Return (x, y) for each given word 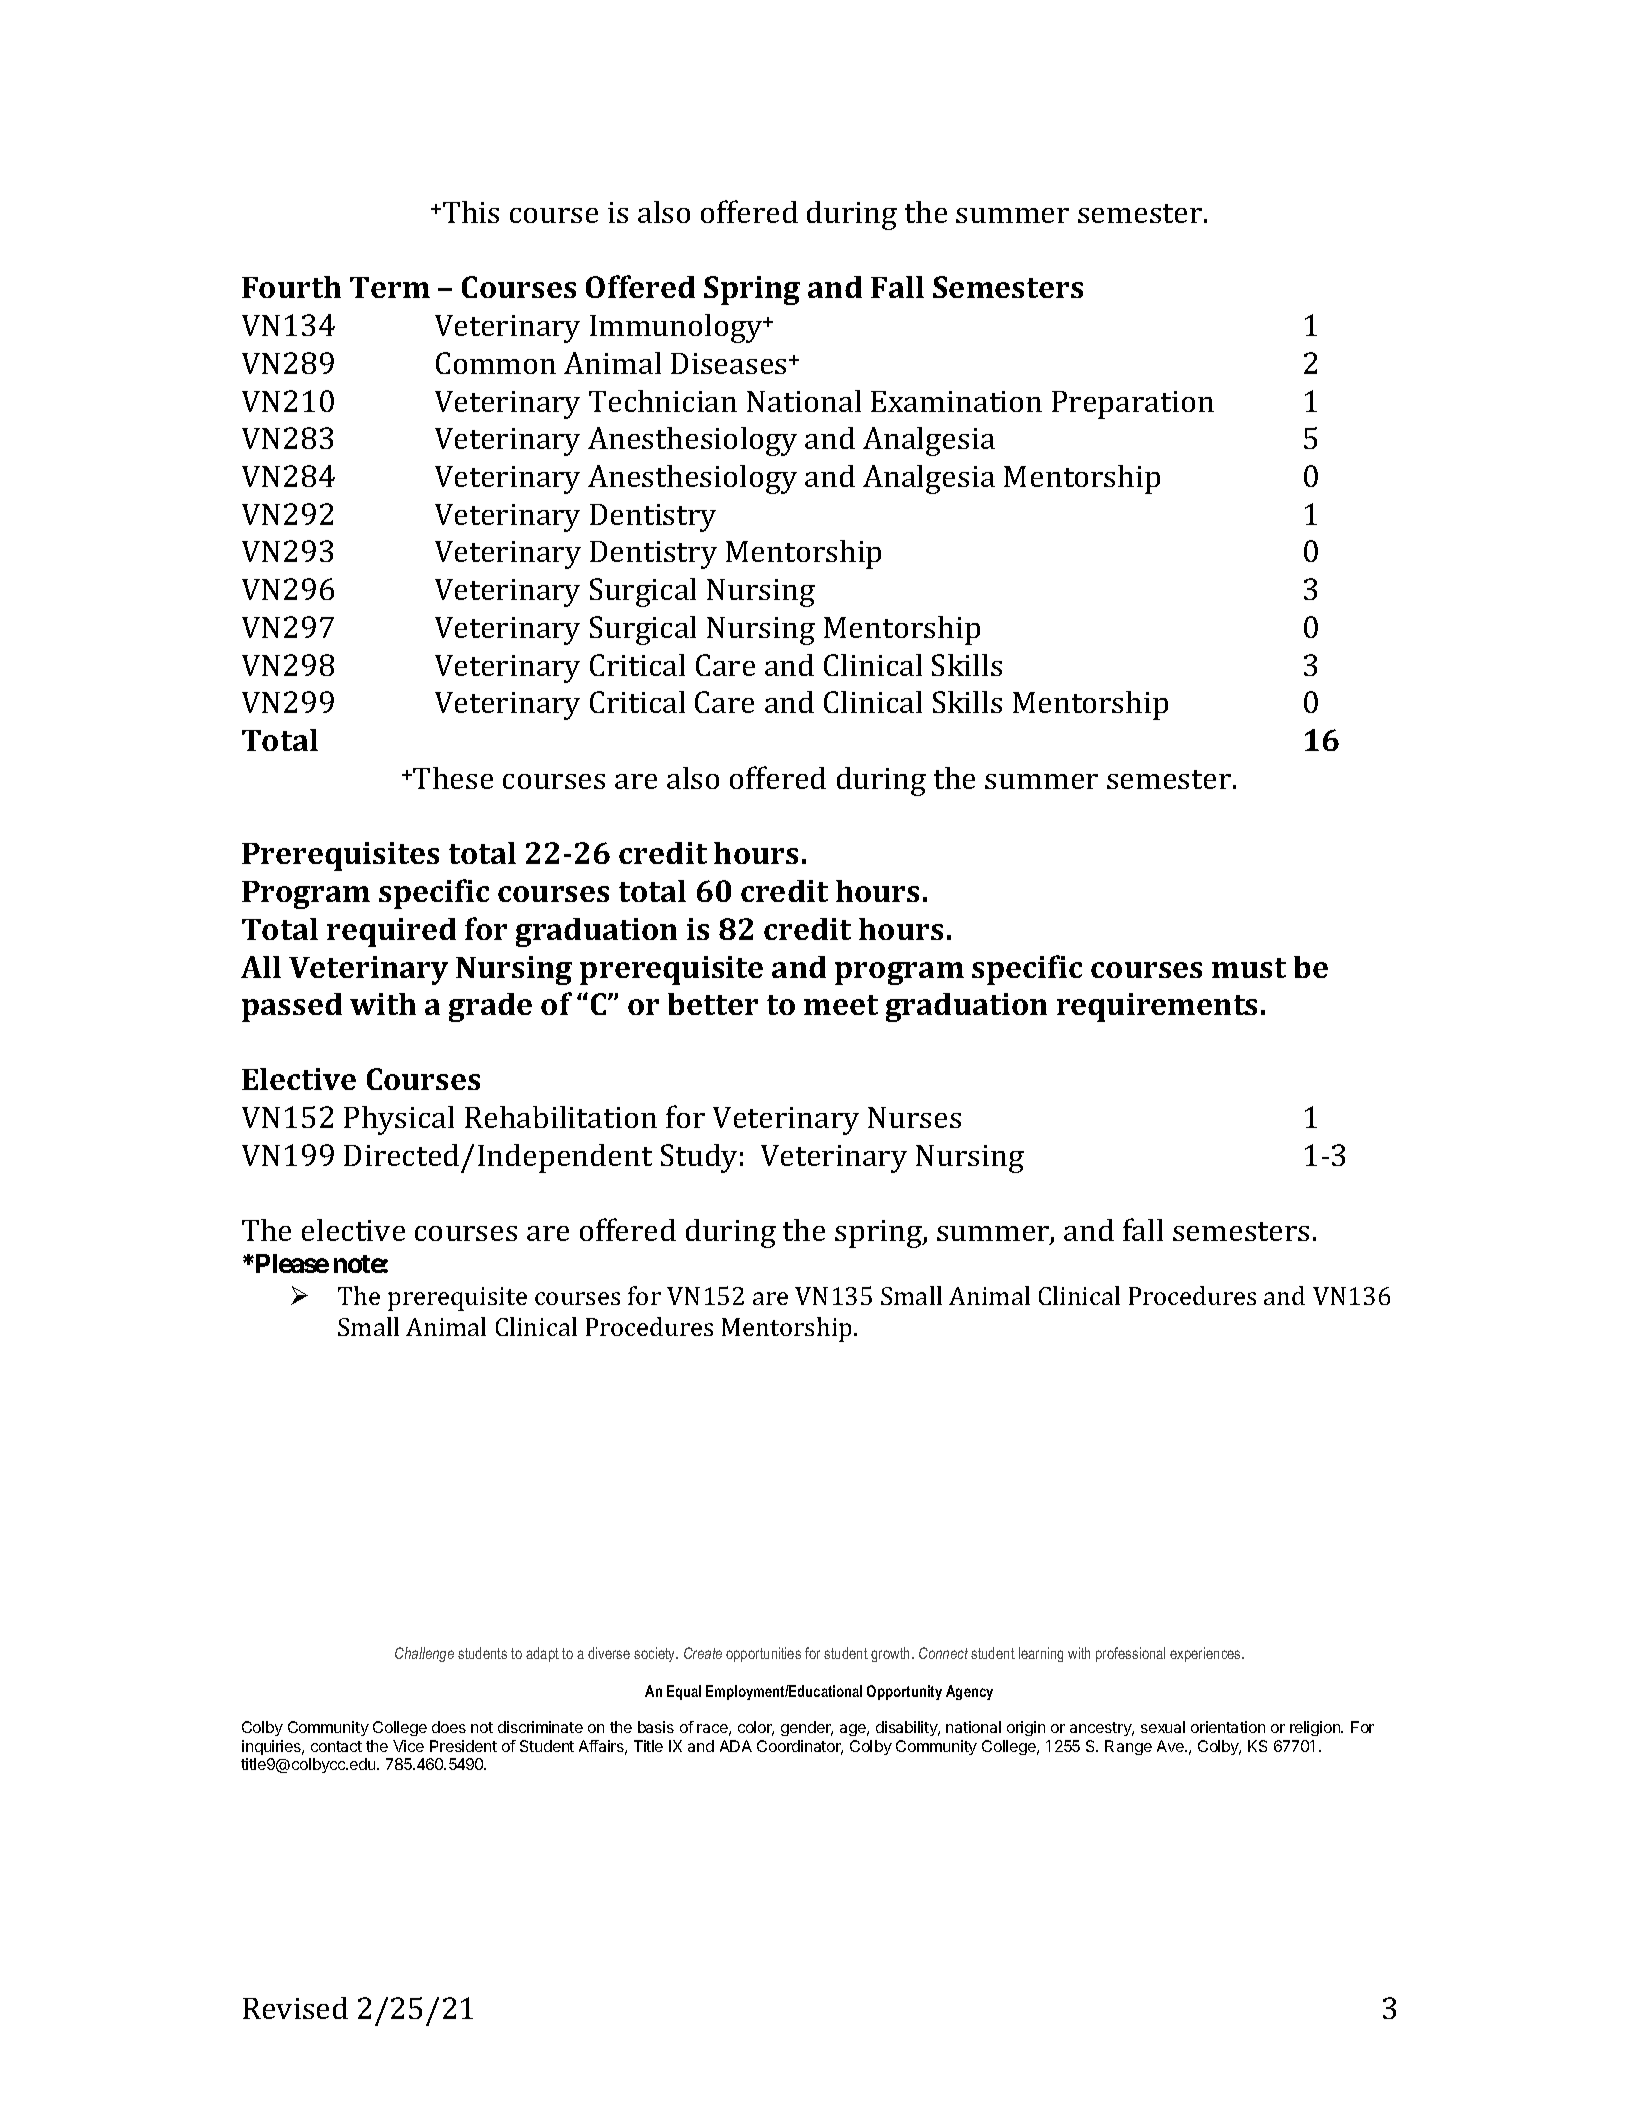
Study (699, 1158)
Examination (956, 401)
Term (390, 287)
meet (841, 1005)
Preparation (1133, 405)
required (391, 932)
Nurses (914, 1117)
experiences (1206, 1654)
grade (490, 1007)
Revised (295, 2008)
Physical (399, 1120)
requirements (1157, 1007)
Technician (663, 401)
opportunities (763, 1654)
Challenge (424, 1654)
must (1249, 968)
